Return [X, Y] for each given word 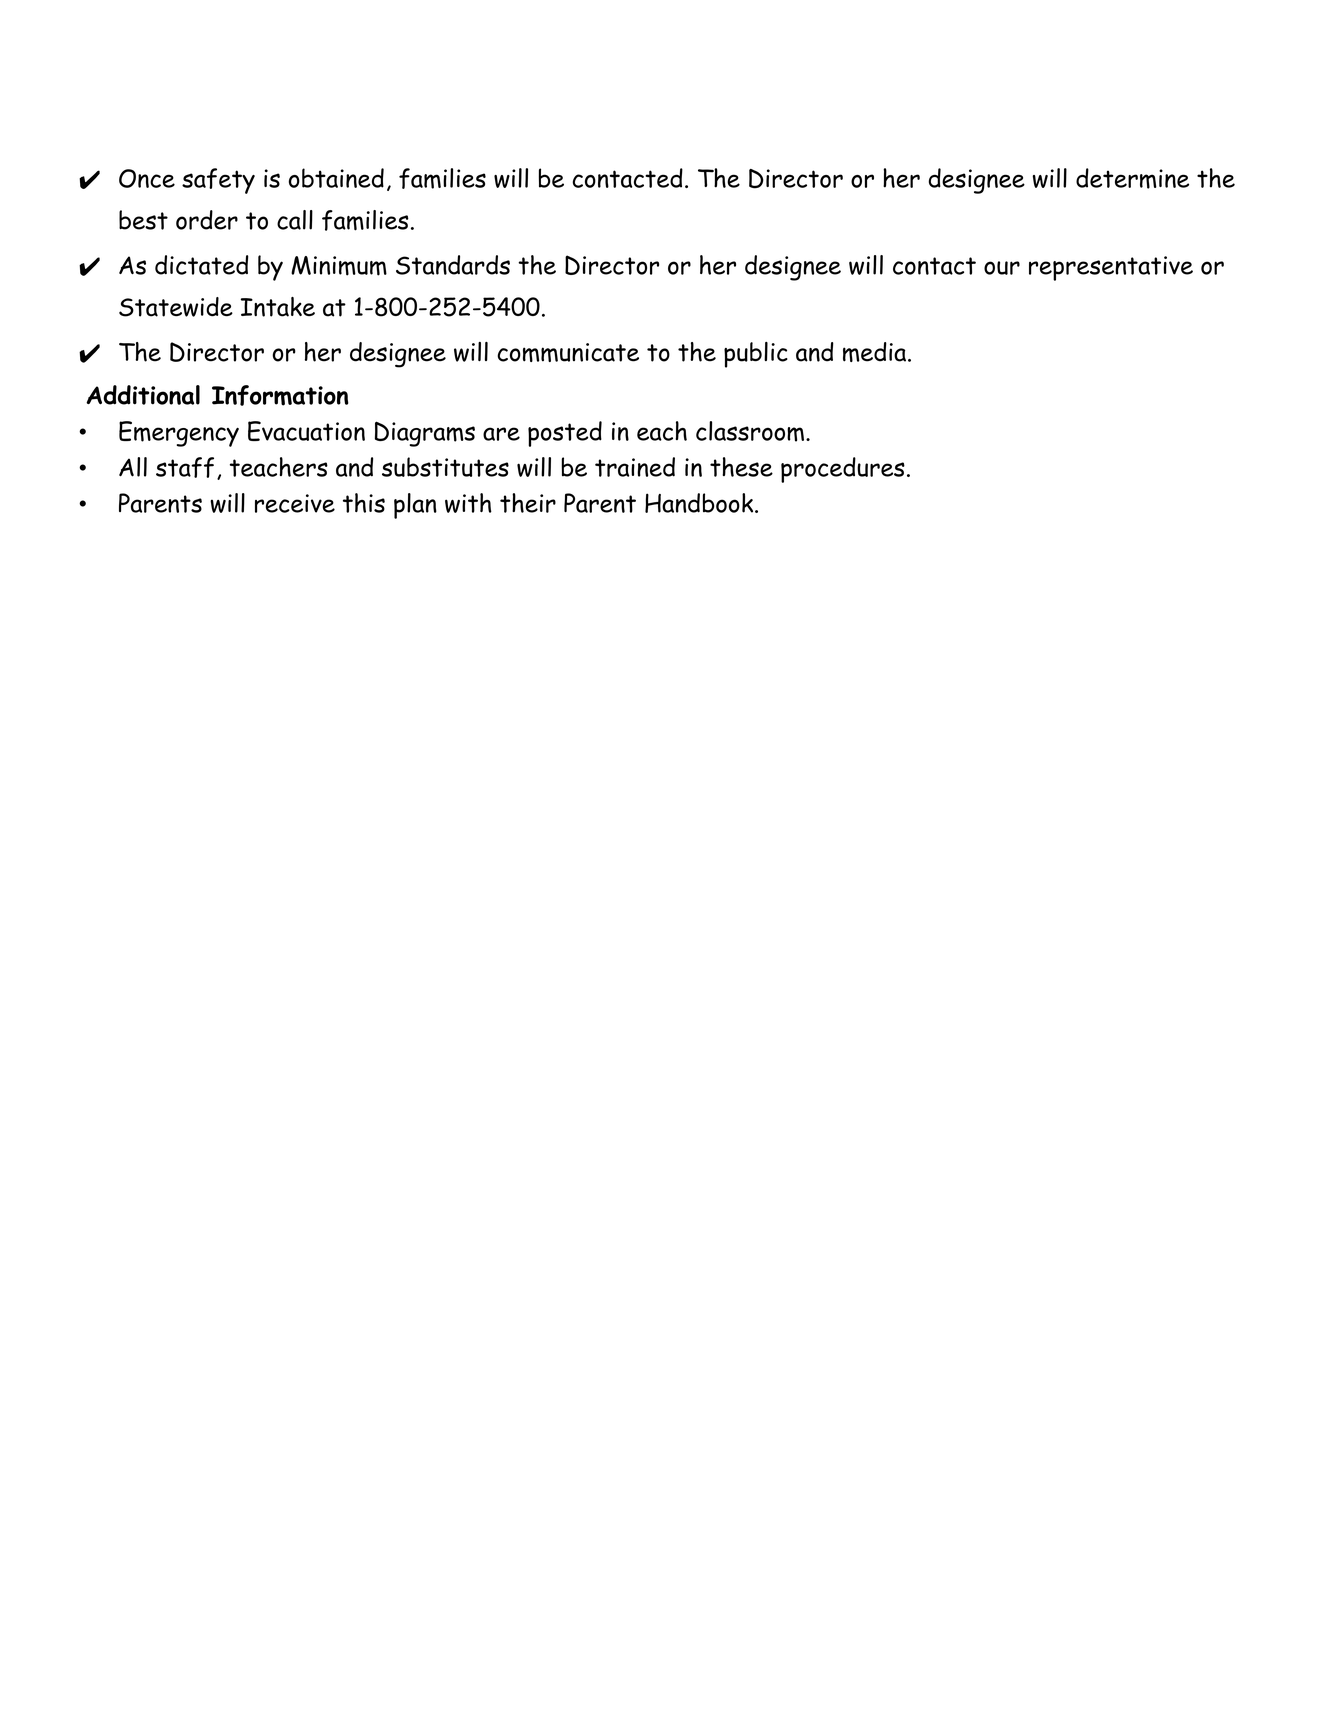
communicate [568, 352]
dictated [202, 265]
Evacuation [306, 431]
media [874, 352]
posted [565, 434]
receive [295, 503]
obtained [336, 178]
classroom [750, 431]
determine [1132, 178]
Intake [278, 307]
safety [218, 181]
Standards [453, 265]
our [1002, 268]
